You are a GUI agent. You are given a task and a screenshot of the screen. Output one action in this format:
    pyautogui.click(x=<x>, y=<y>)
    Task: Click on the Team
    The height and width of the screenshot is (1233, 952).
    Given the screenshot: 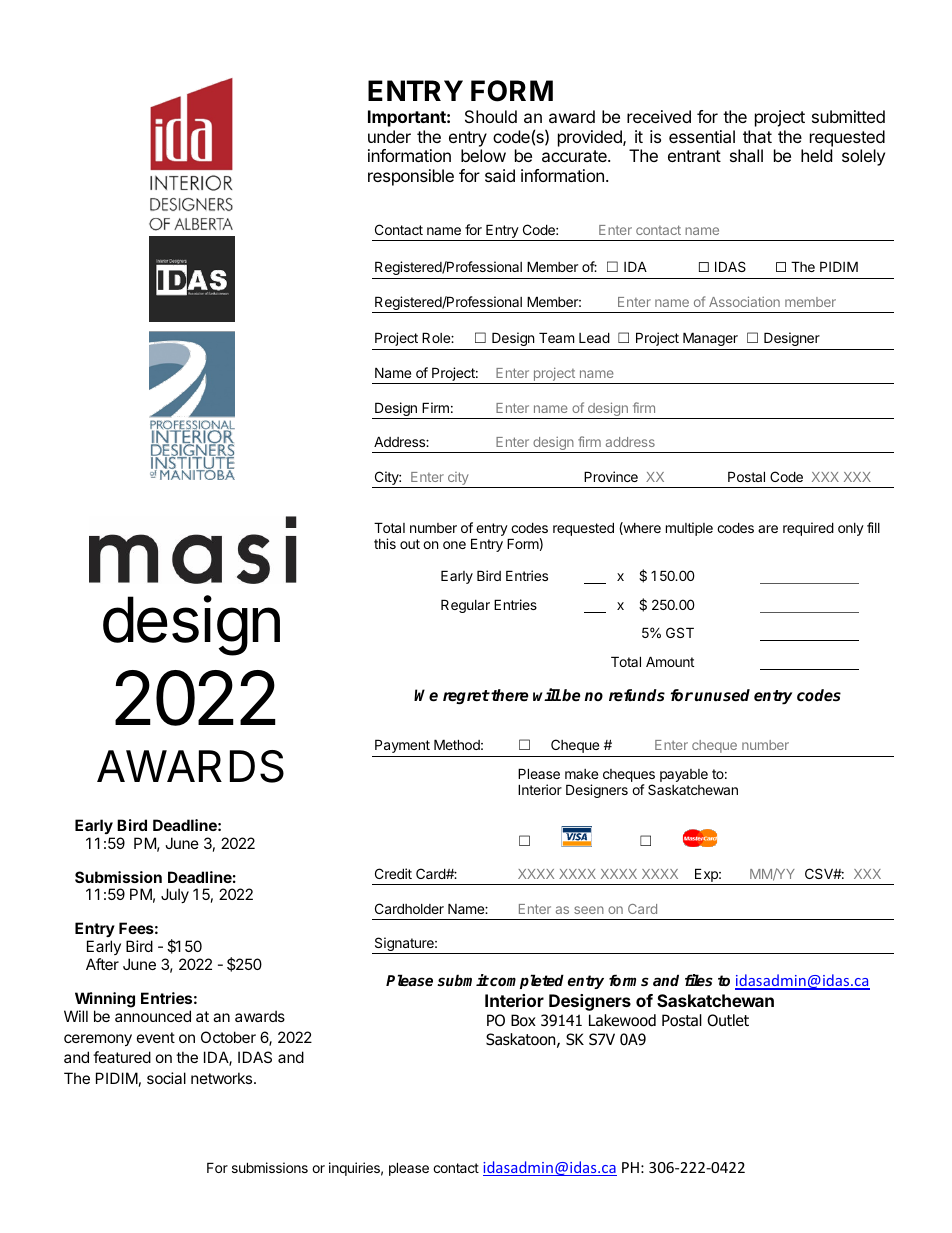 What is the action you would take?
    pyautogui.click(x=556, y=337)
